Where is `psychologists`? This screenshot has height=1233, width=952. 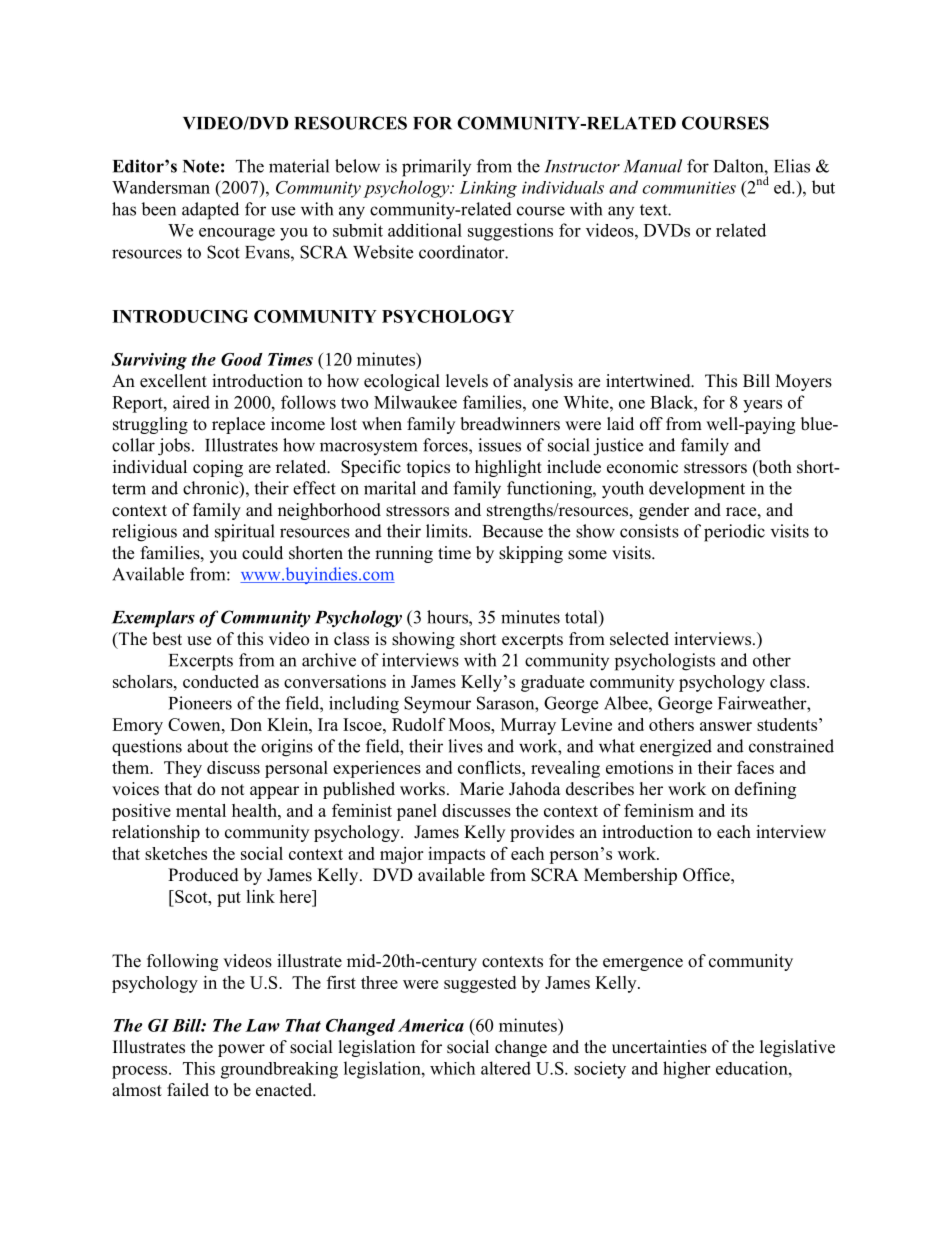 psychologists is located at coordinates (665, 662).
